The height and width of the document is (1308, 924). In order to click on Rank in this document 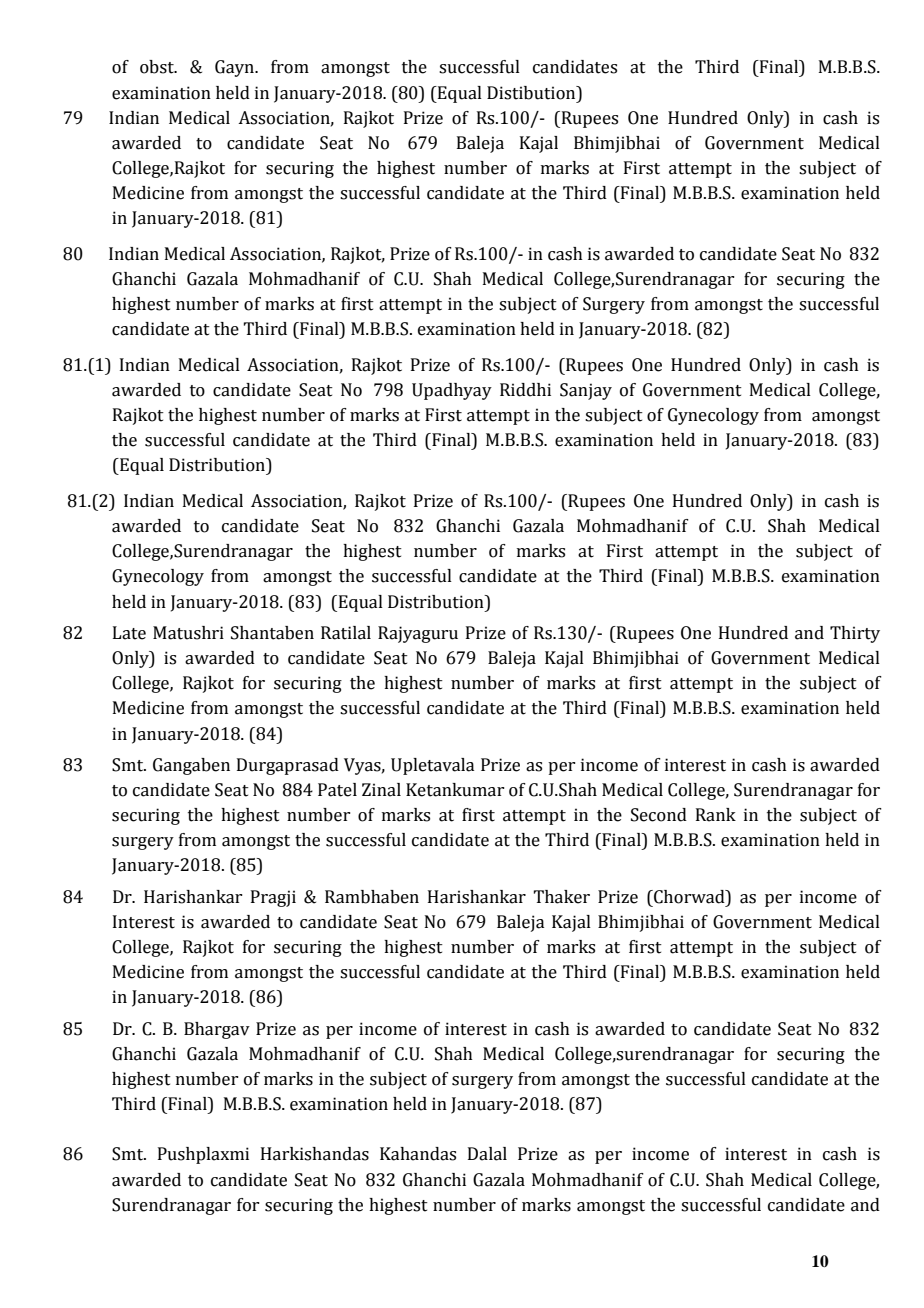, I will do `click(716, 815)`.
